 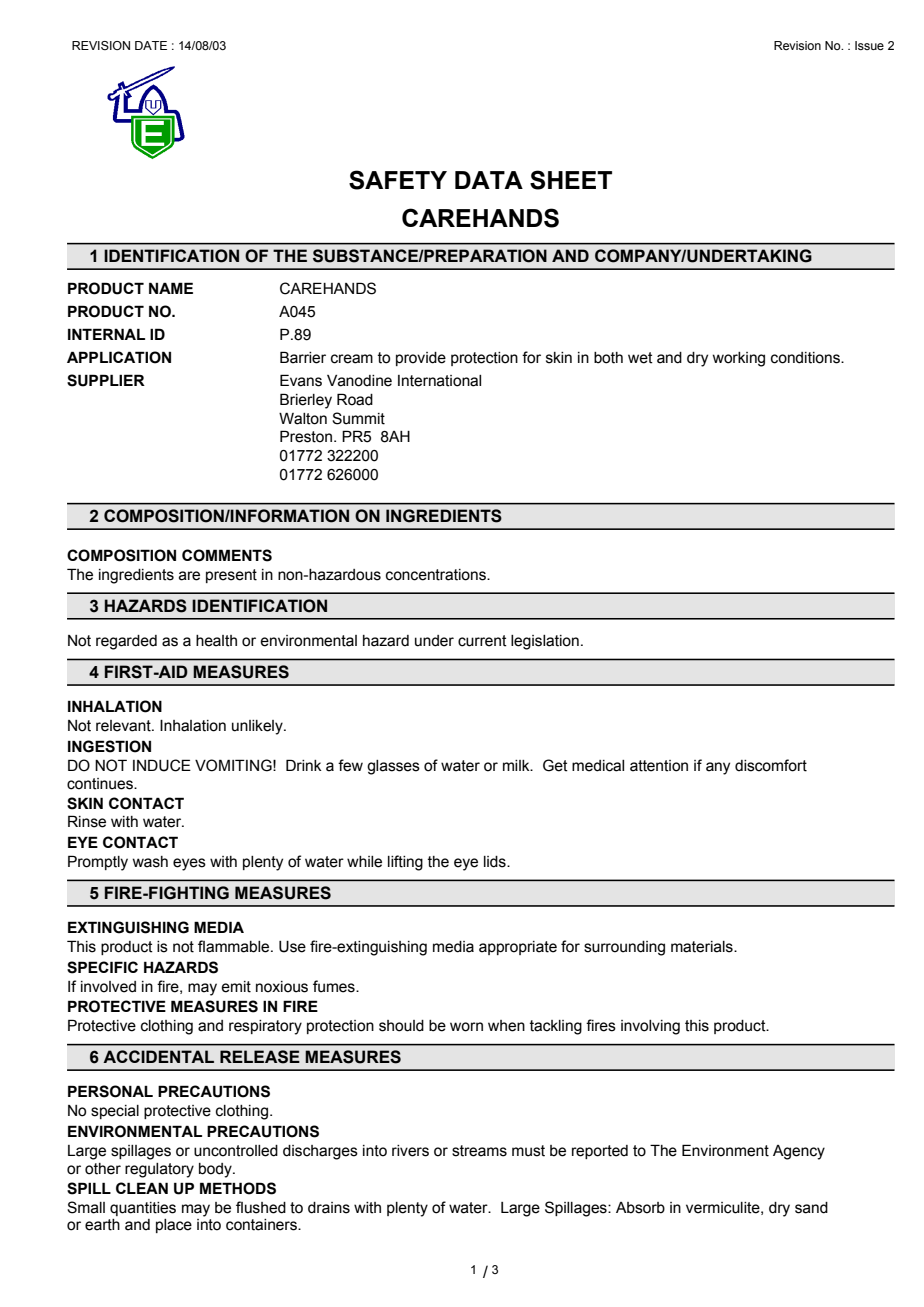 What do you see at coordinates (869, 45) in the screenshot?
I see `Issue` at bounding box center [869, 45].
